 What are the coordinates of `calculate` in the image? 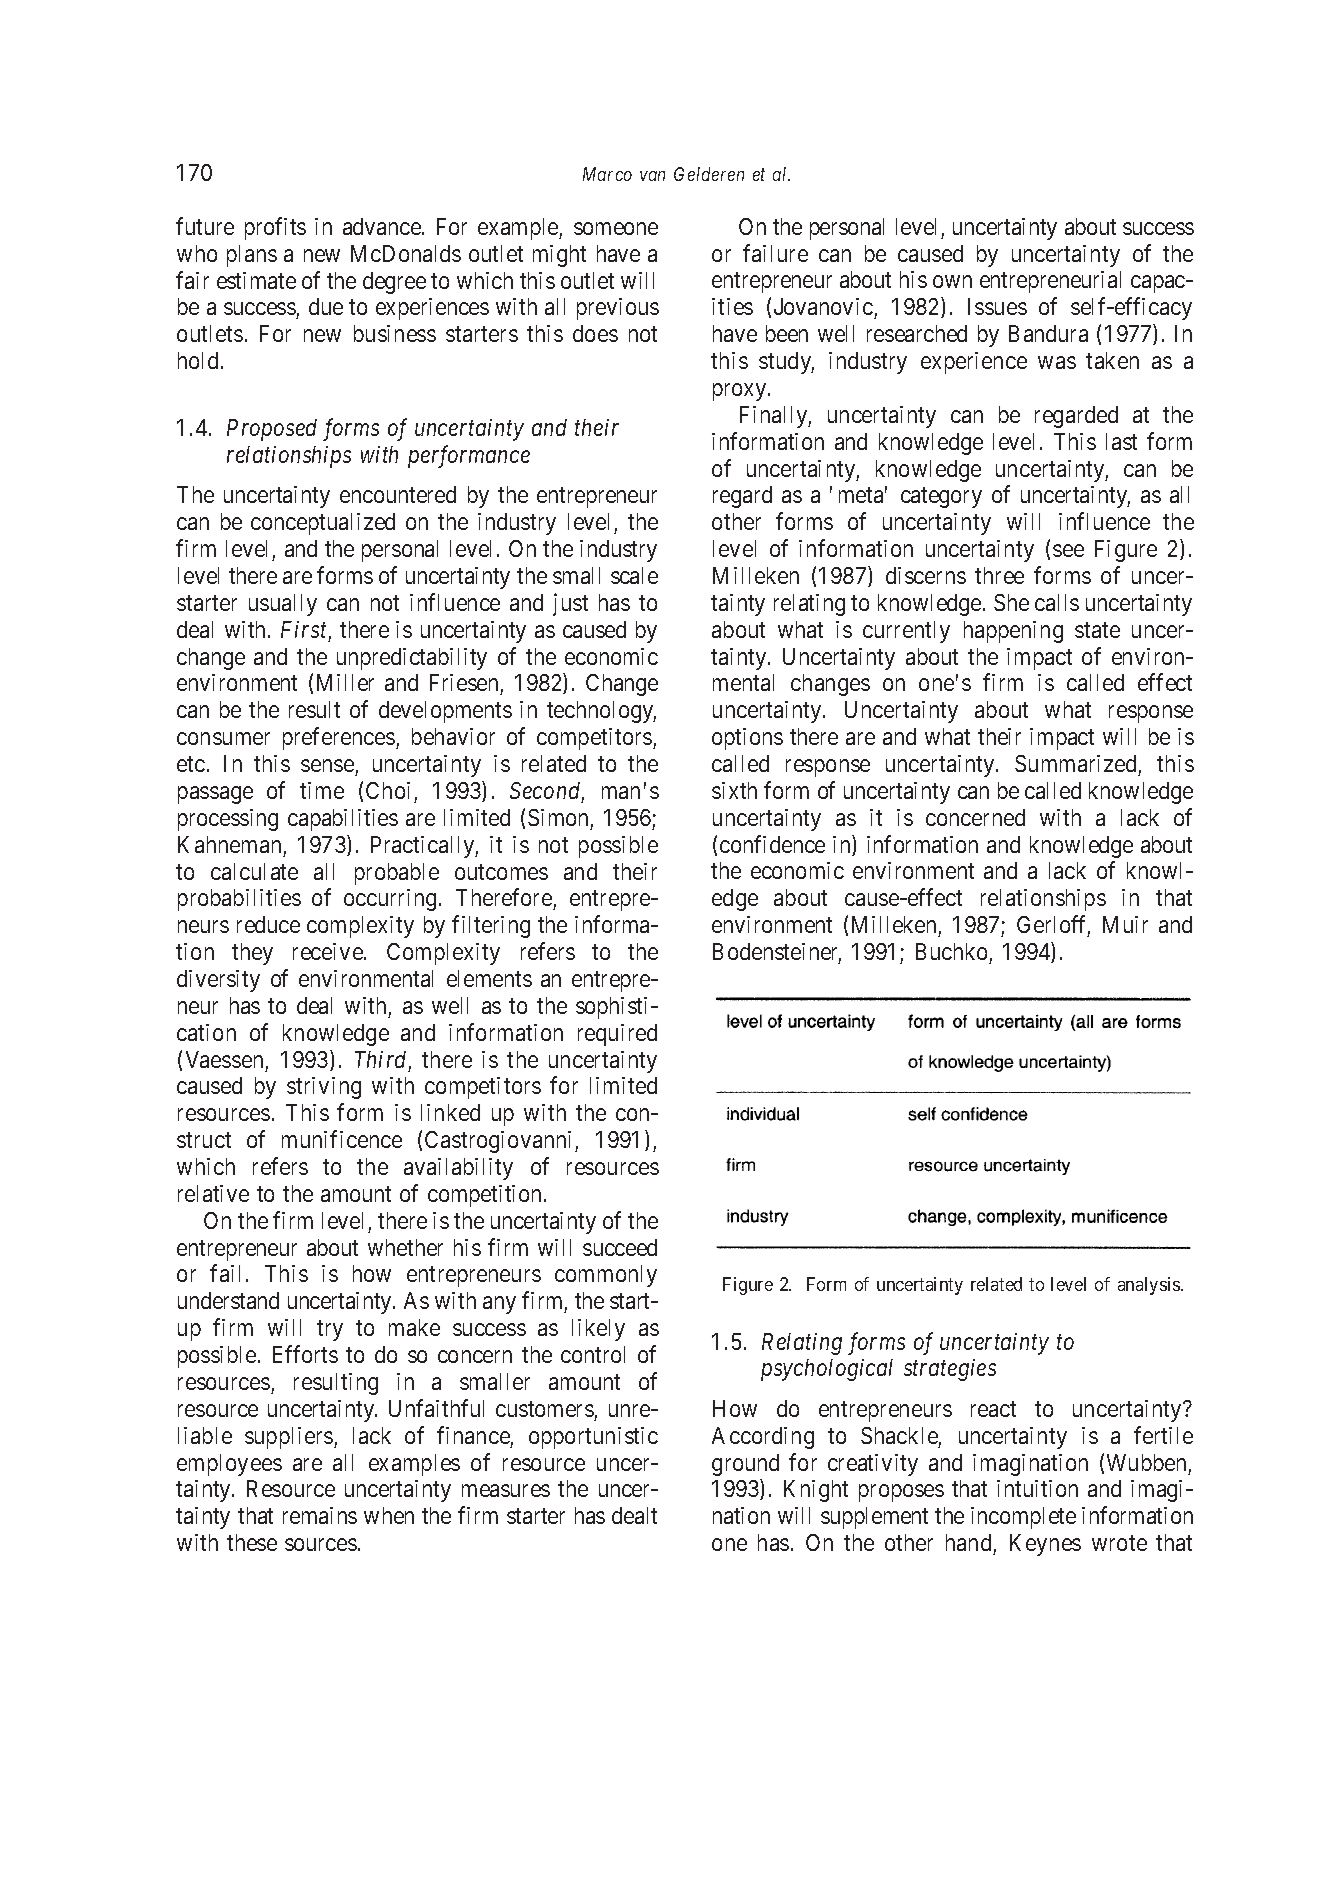 It's located at (254, 871).
